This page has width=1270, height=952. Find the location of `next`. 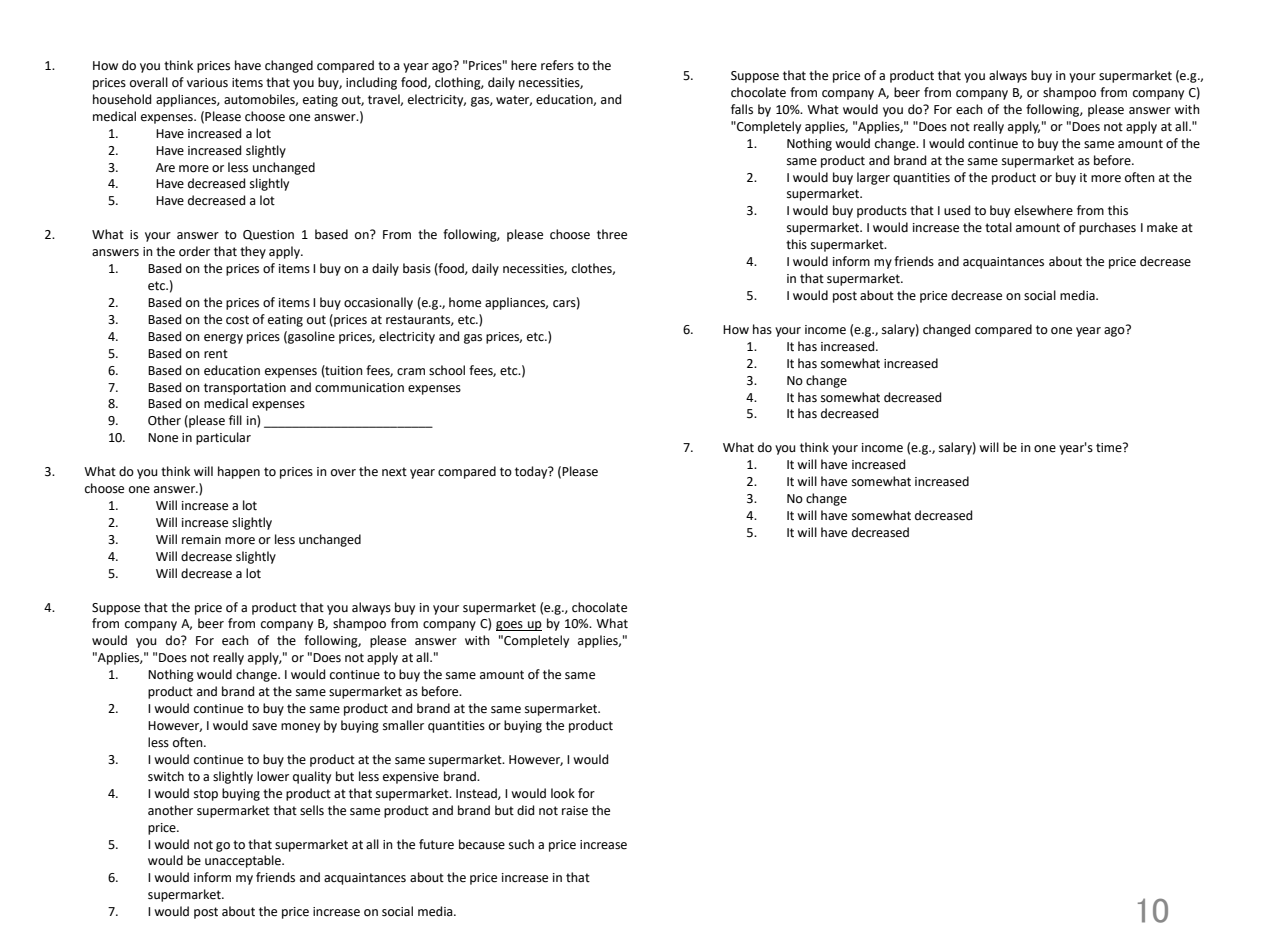

next is located at coordinates (394, 472).
